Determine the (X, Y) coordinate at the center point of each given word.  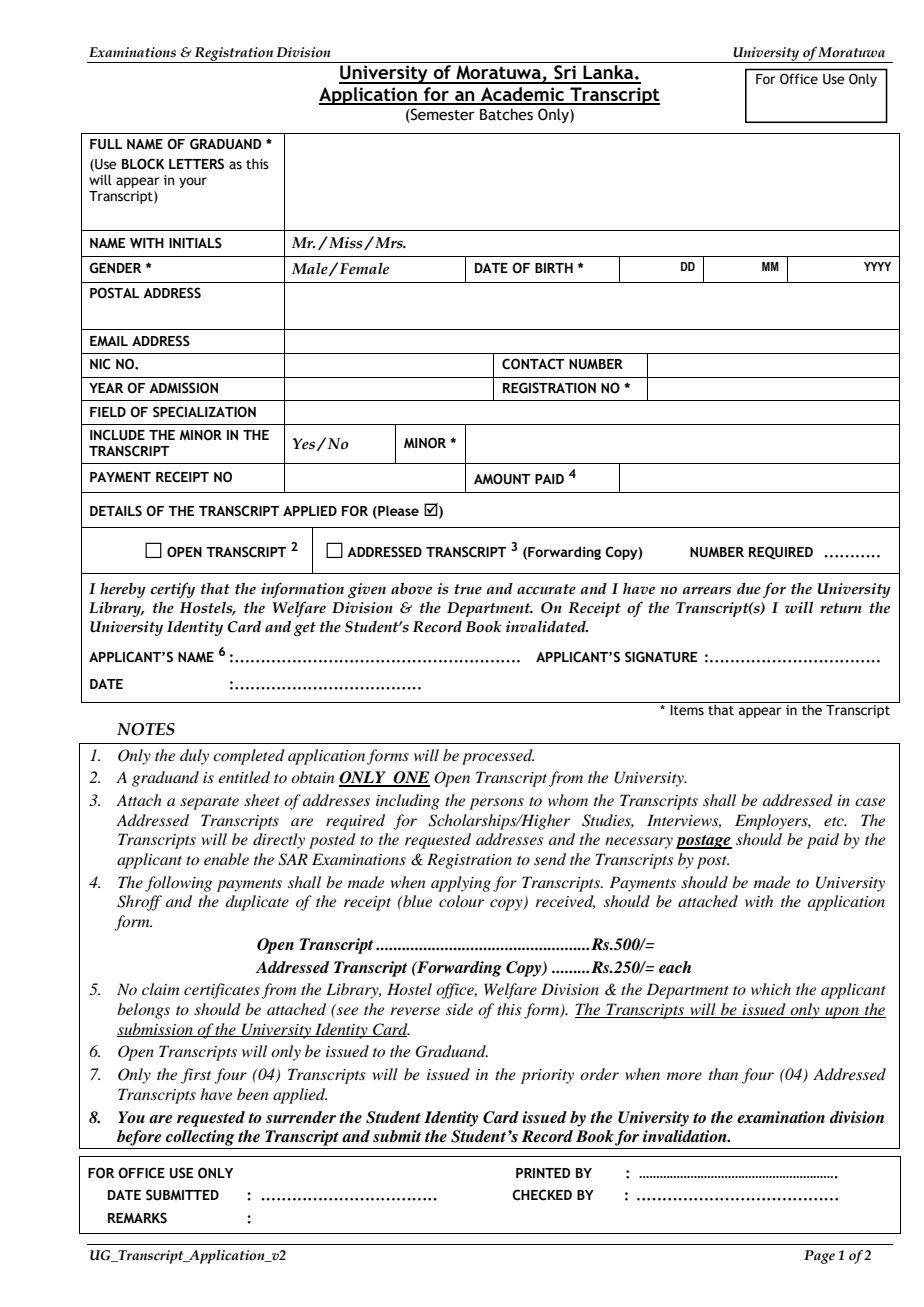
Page (819, 1257)
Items (687, 710)
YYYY (877, 266)
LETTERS (196, 164)
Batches (506, 114)
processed (498, 757)
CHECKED (542, 1195)
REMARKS (137, 1218)
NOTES (146, 729)
